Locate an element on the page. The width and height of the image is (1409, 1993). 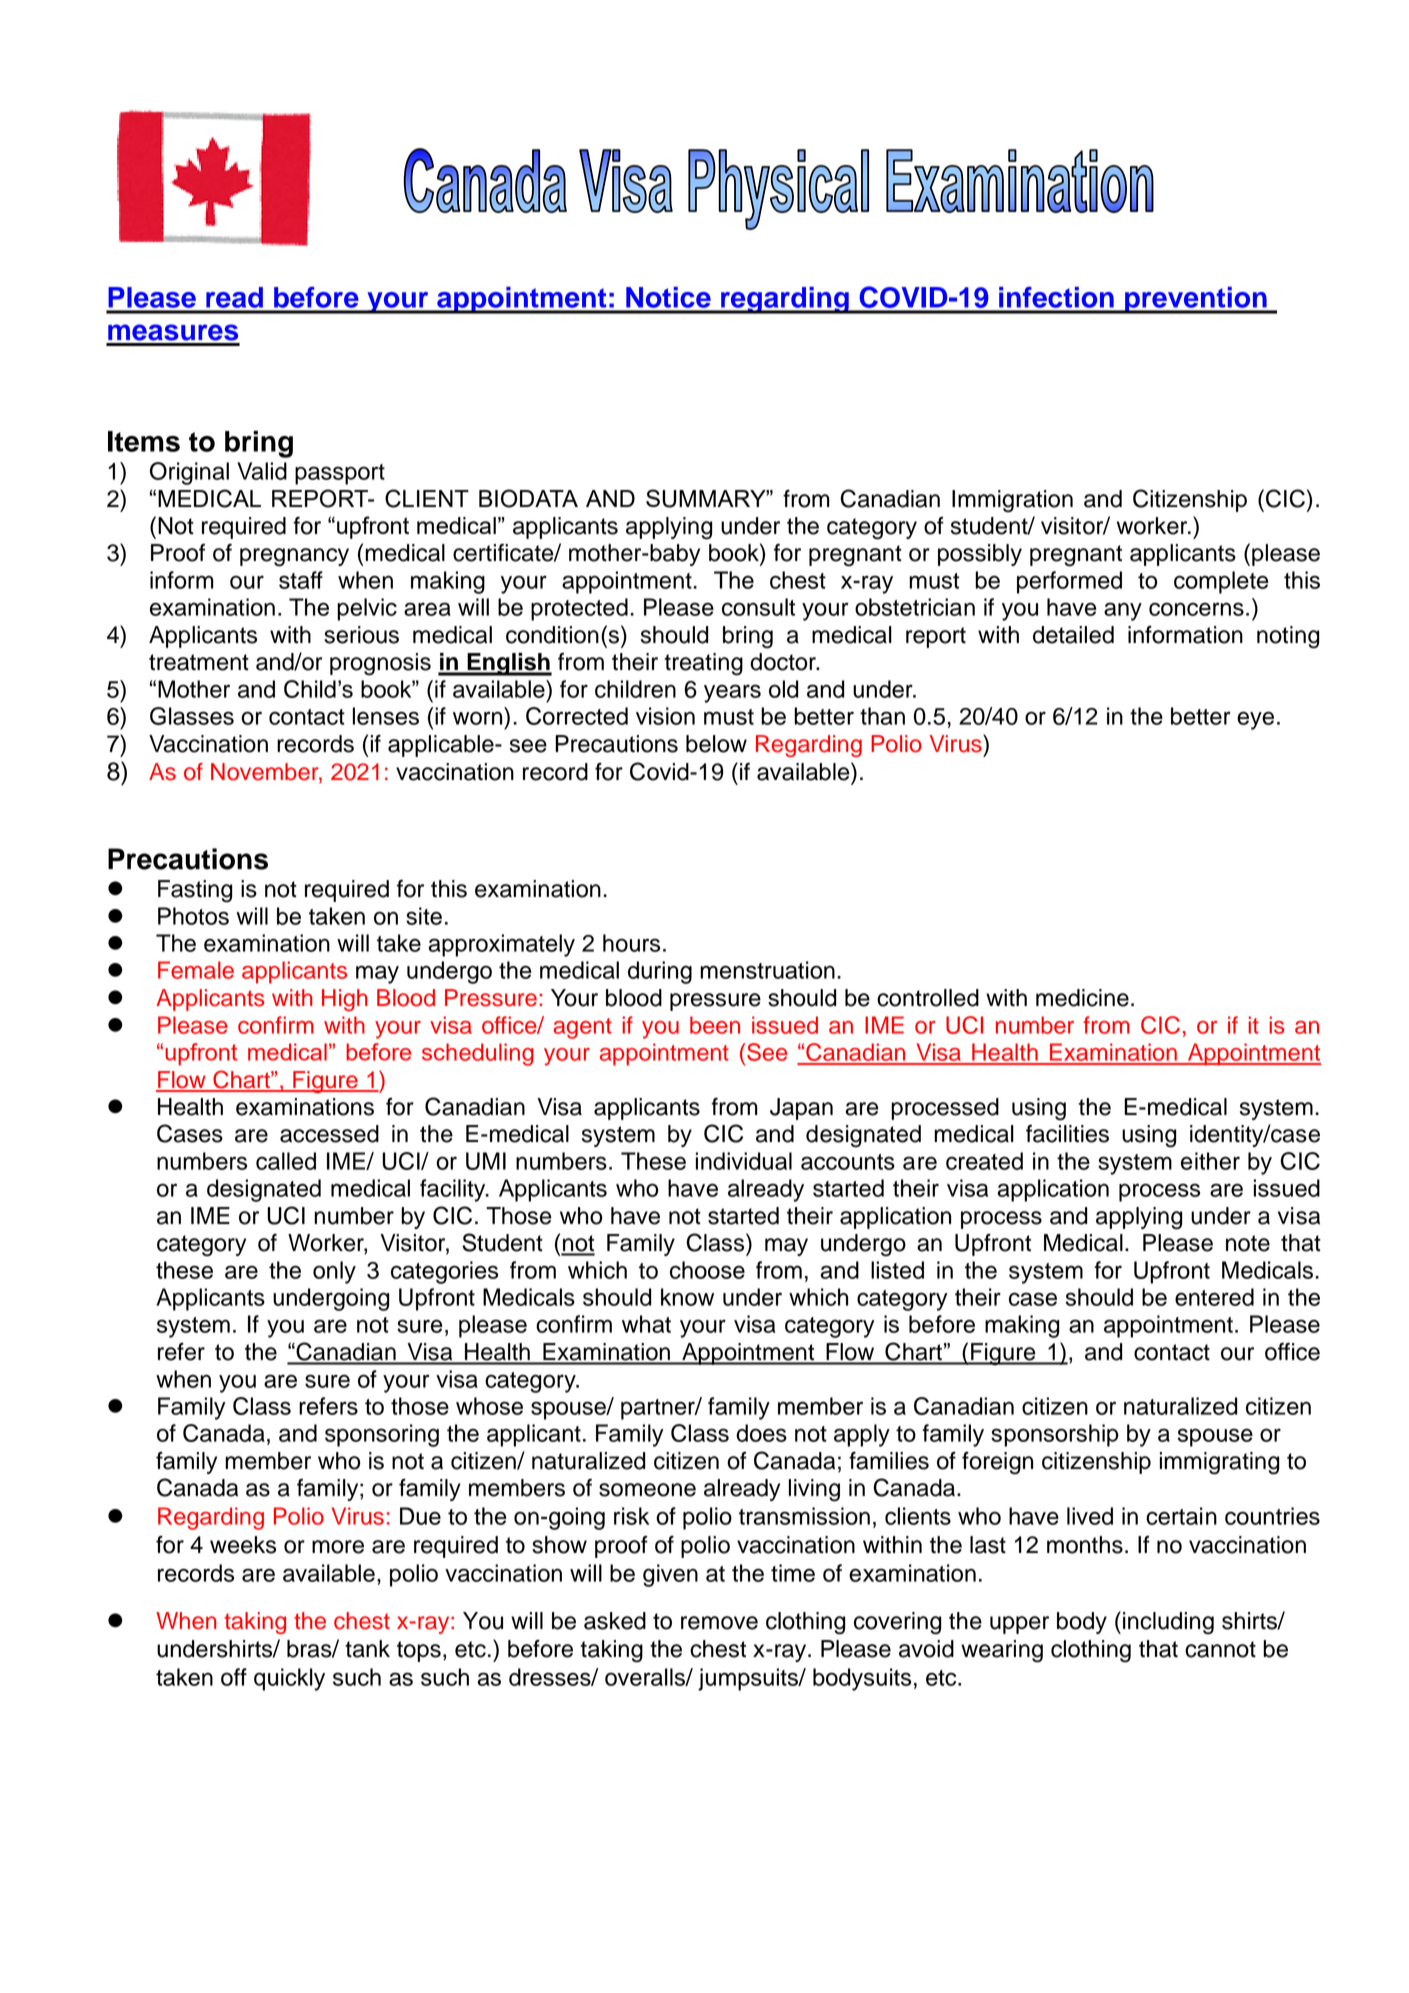
High is located at coordinates (344, 1000).
